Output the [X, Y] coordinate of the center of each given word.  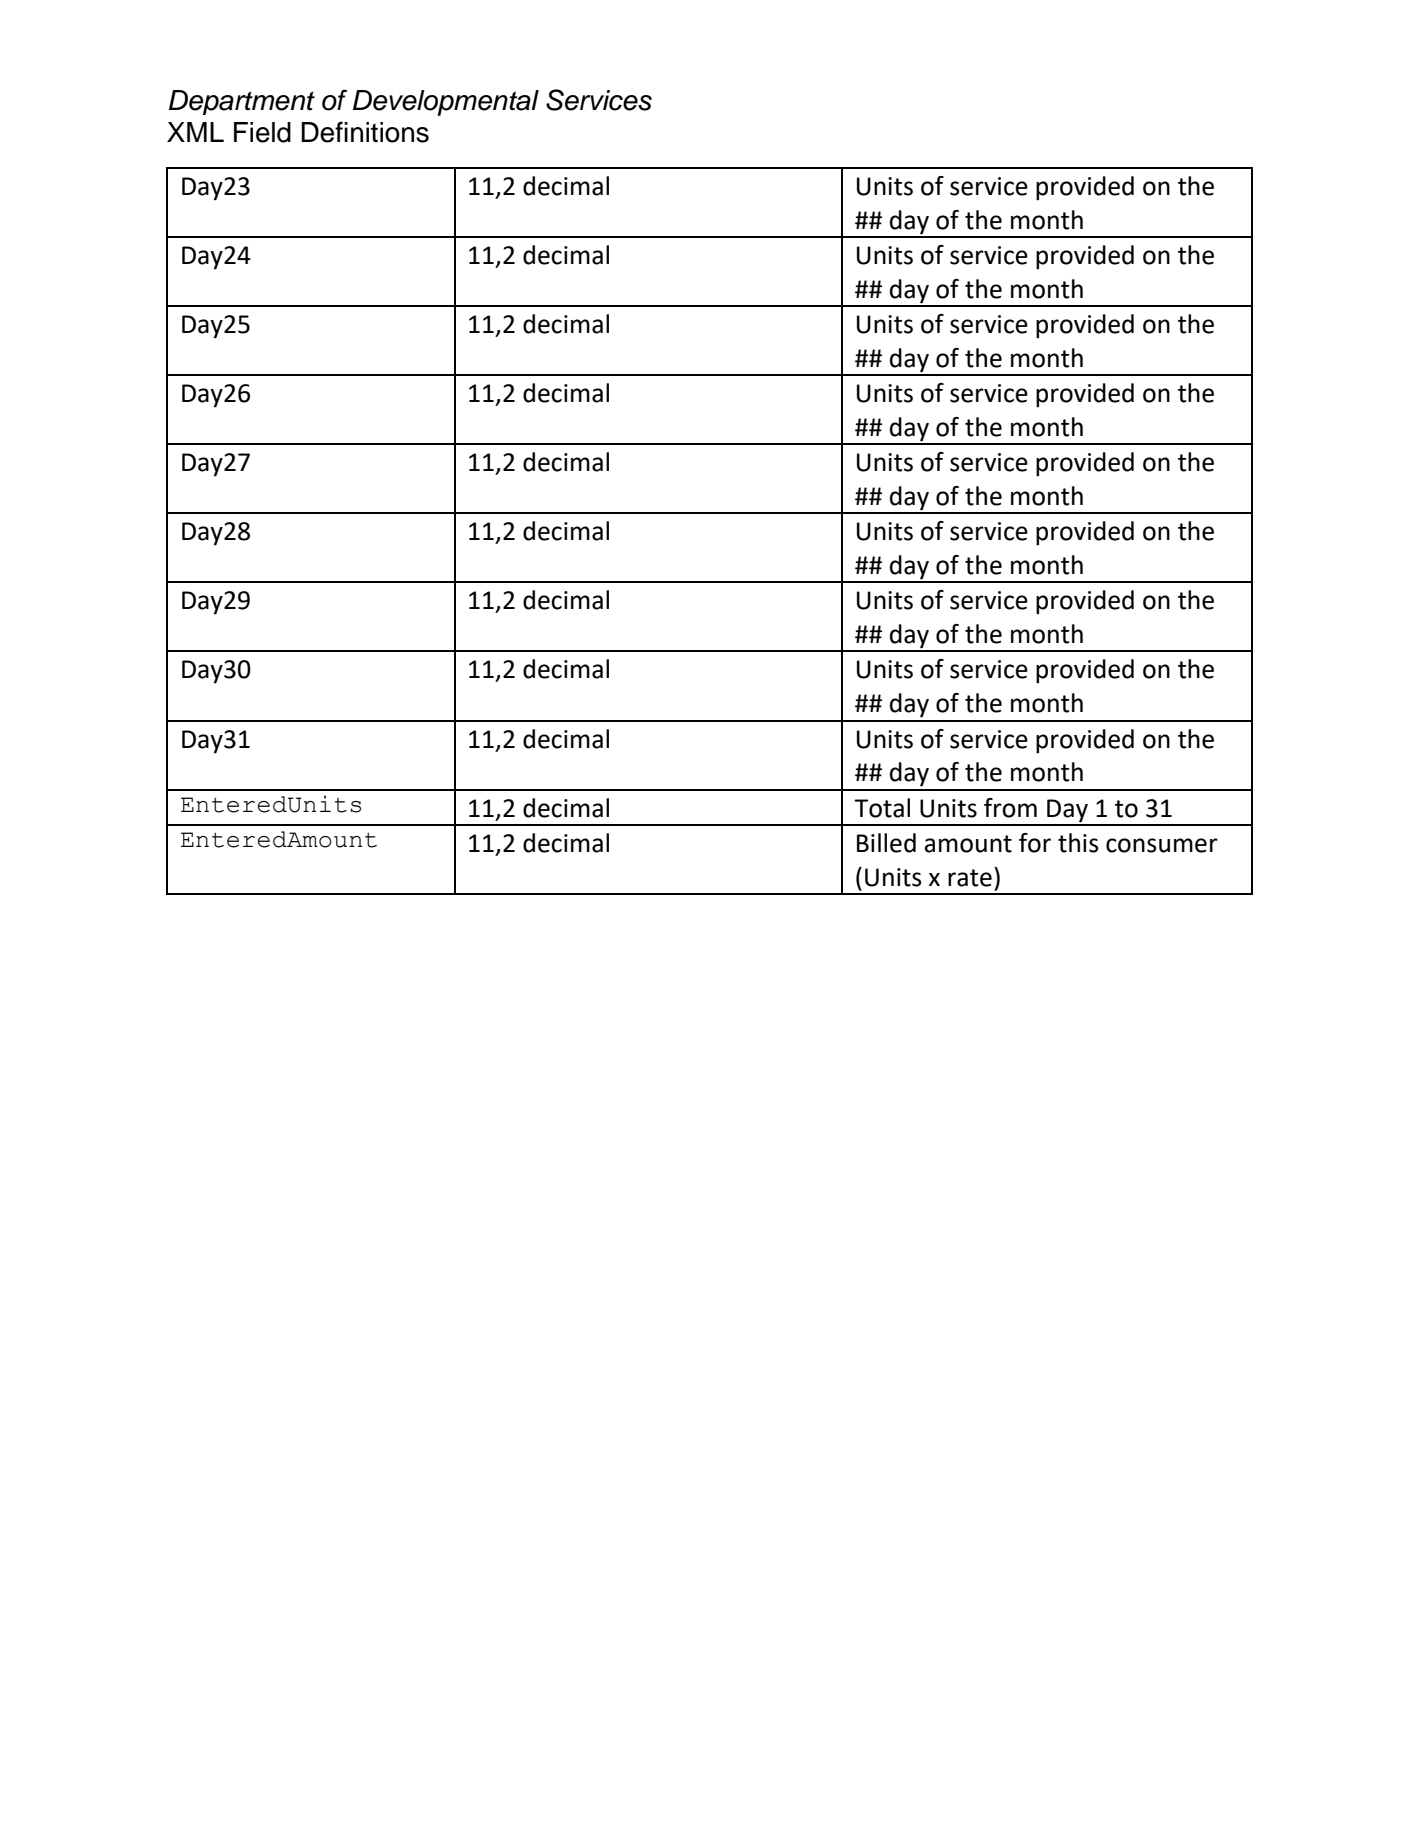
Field [262, 132]
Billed [886, 843]
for [1035, 843]
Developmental [446, 103]
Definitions [365, 132]
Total [882, 808]
